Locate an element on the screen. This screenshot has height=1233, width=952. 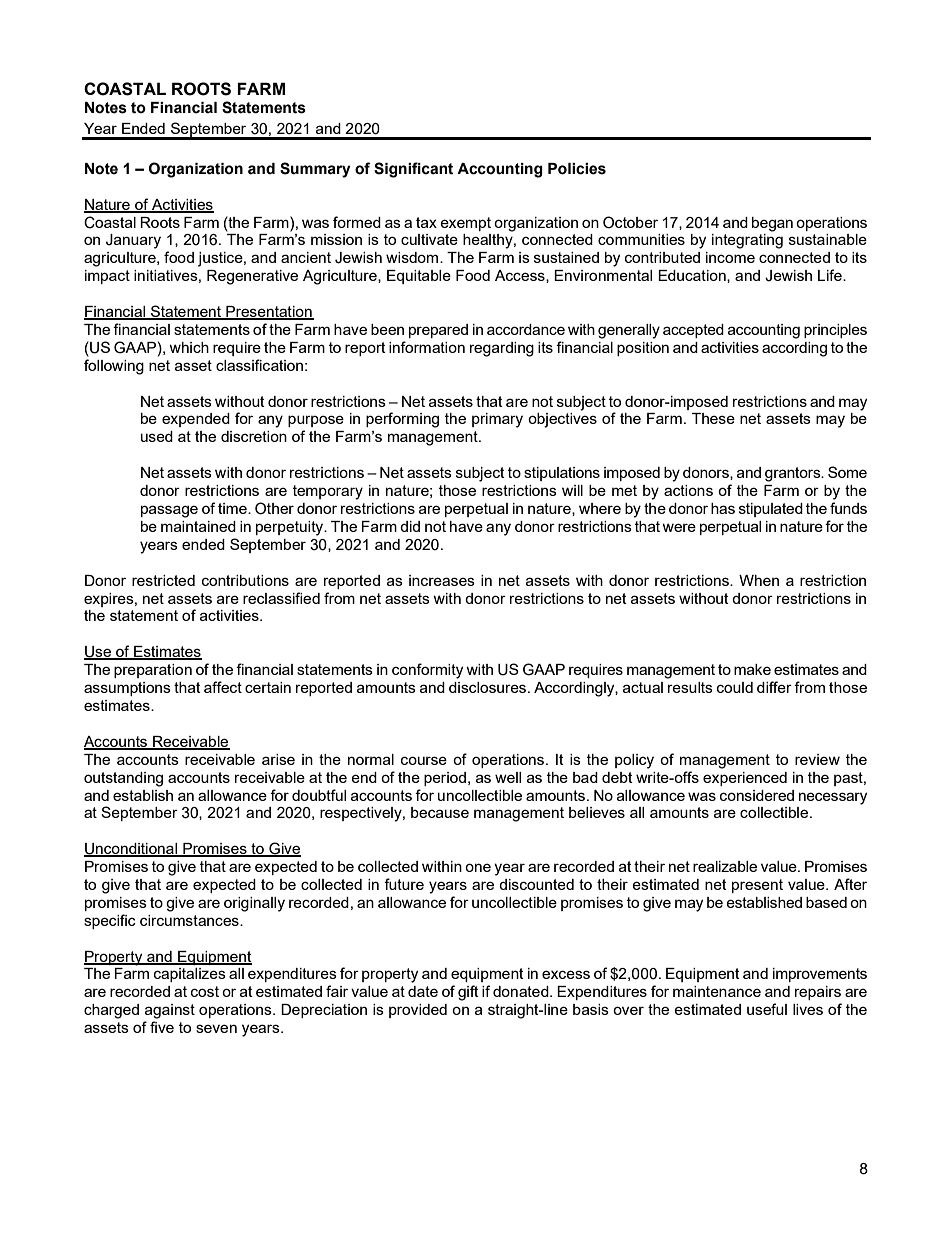
because is located at coordinates (440, 812).
